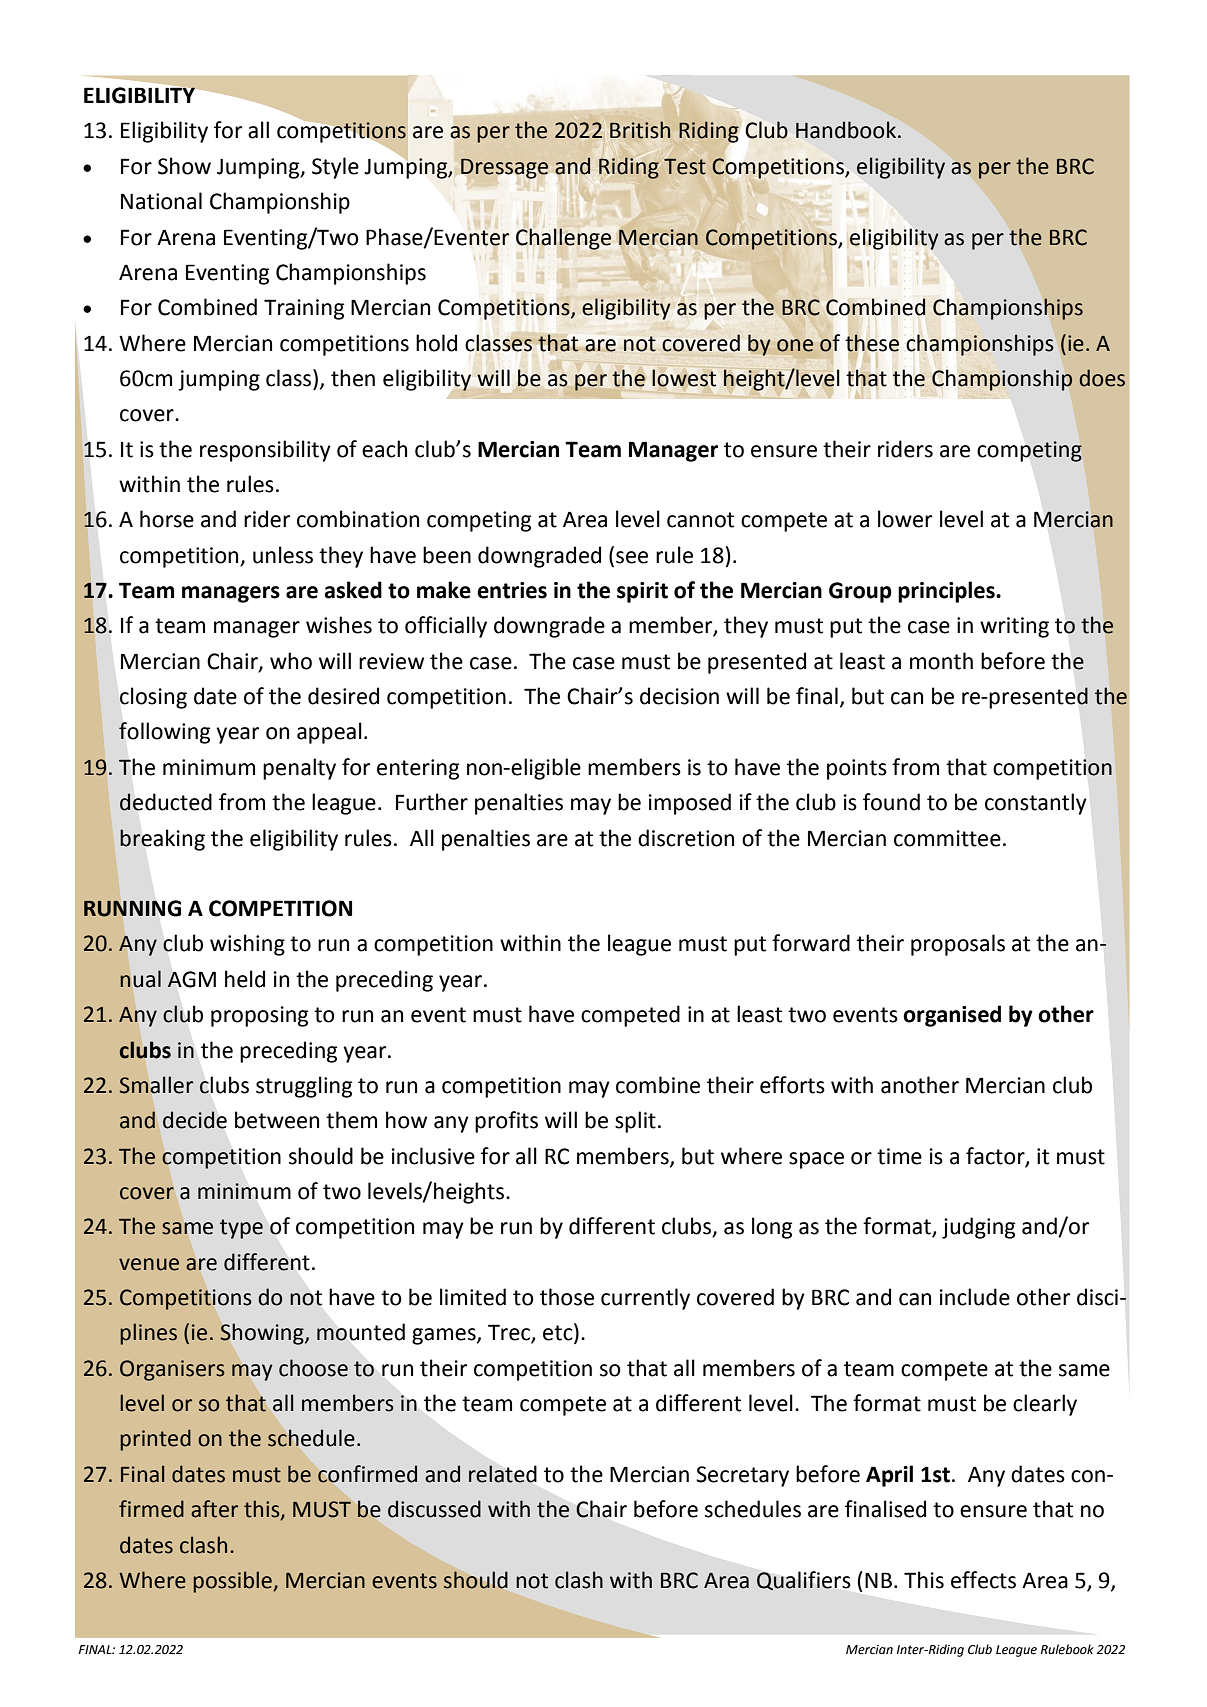 Image resolution: width=1207 pixels, height=1707 pixels. What do you see at coordinates (233, 1582) in the document?
I see `possible` at bounding box center [233, 1582].
